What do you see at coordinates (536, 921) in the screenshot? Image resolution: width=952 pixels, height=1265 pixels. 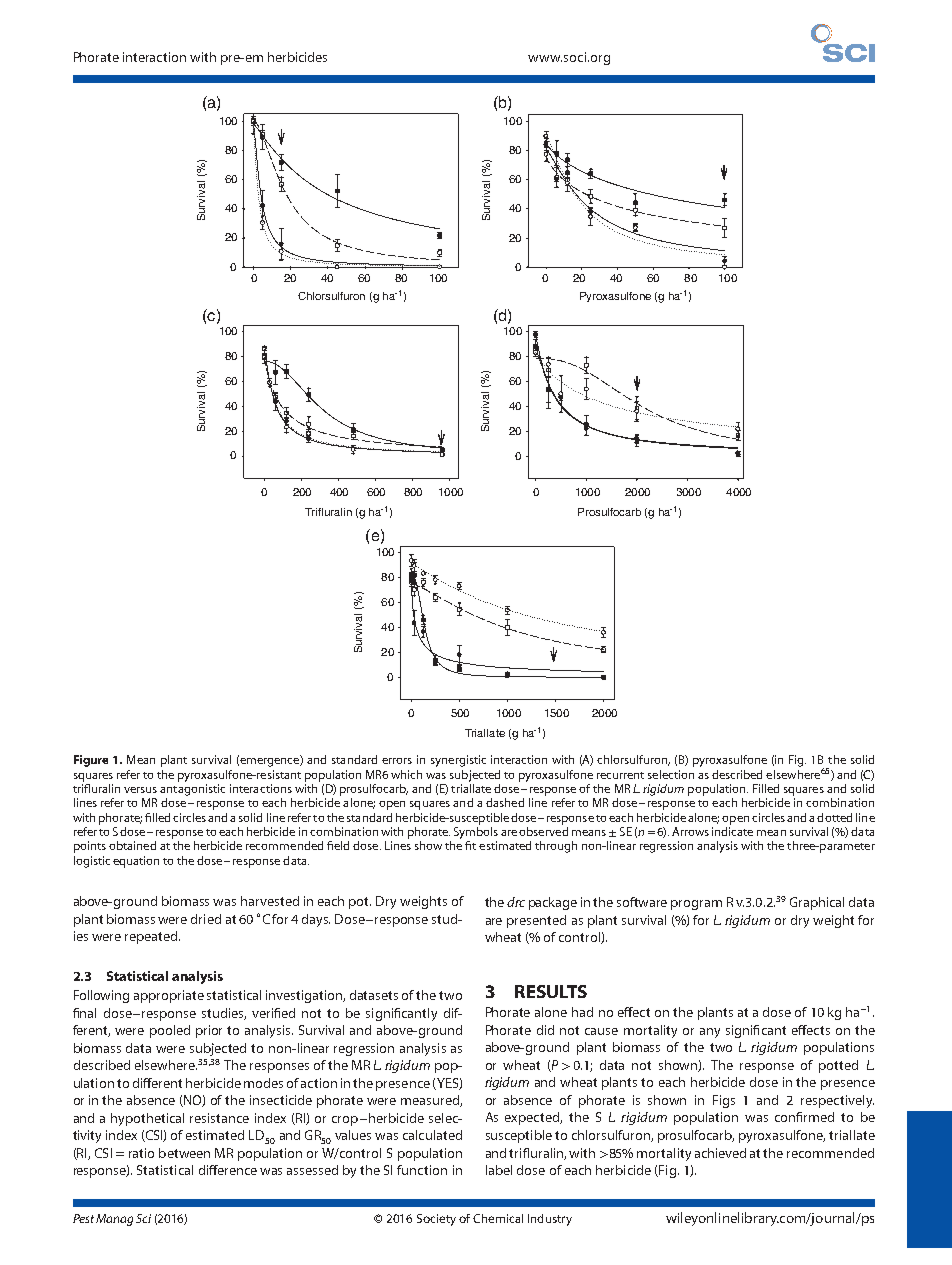 I see `presented` at bounding box center [536, 921].
